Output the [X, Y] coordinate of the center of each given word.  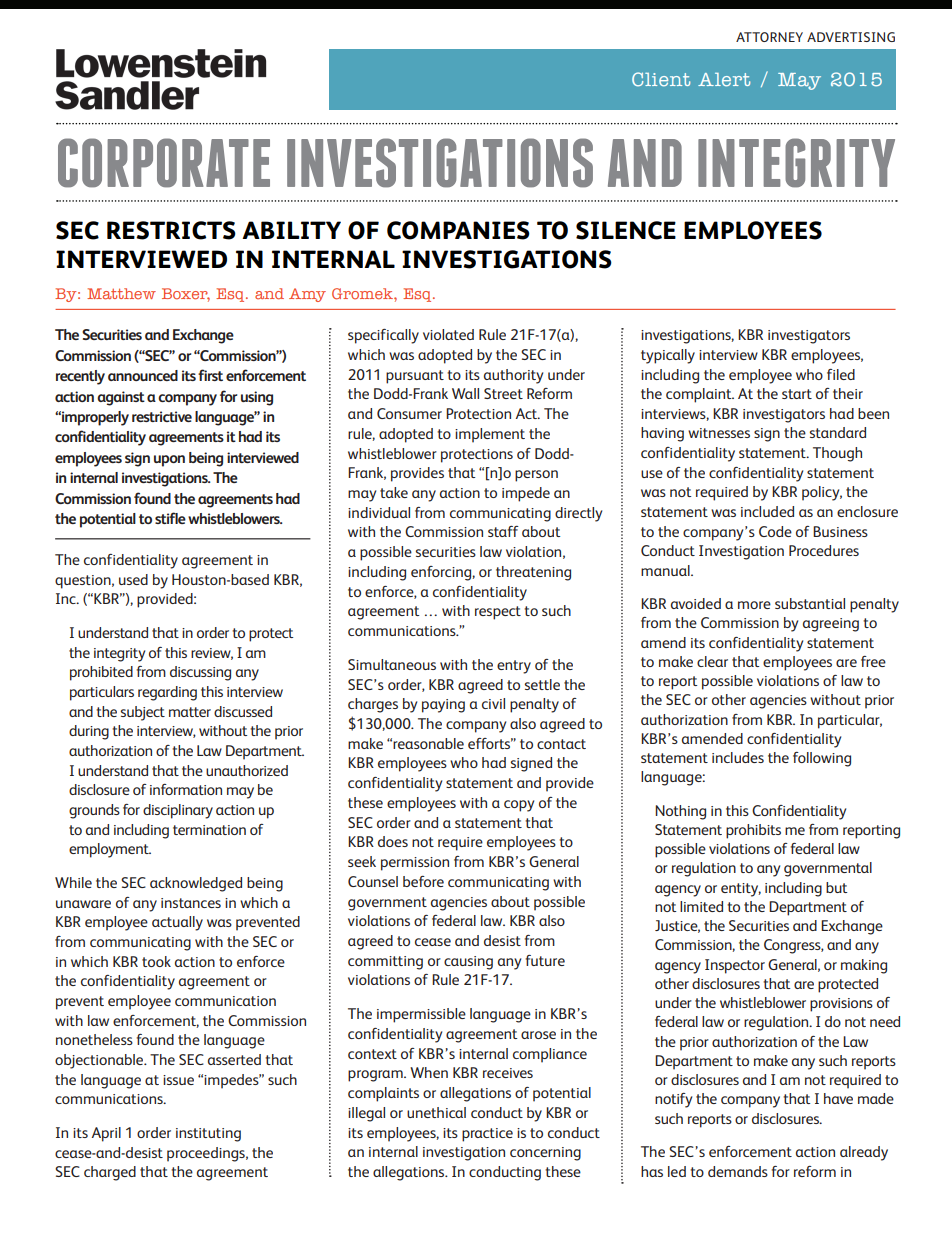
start [797, 394]
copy [519, 806]
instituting [208, 1135]
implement [490, 435]
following [822, 759]
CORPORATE [164, 163]
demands [738, 1171]
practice [487, 1135]
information [186, 789]
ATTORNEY [769, 37]
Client [661, 79]
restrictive [162, 416]
